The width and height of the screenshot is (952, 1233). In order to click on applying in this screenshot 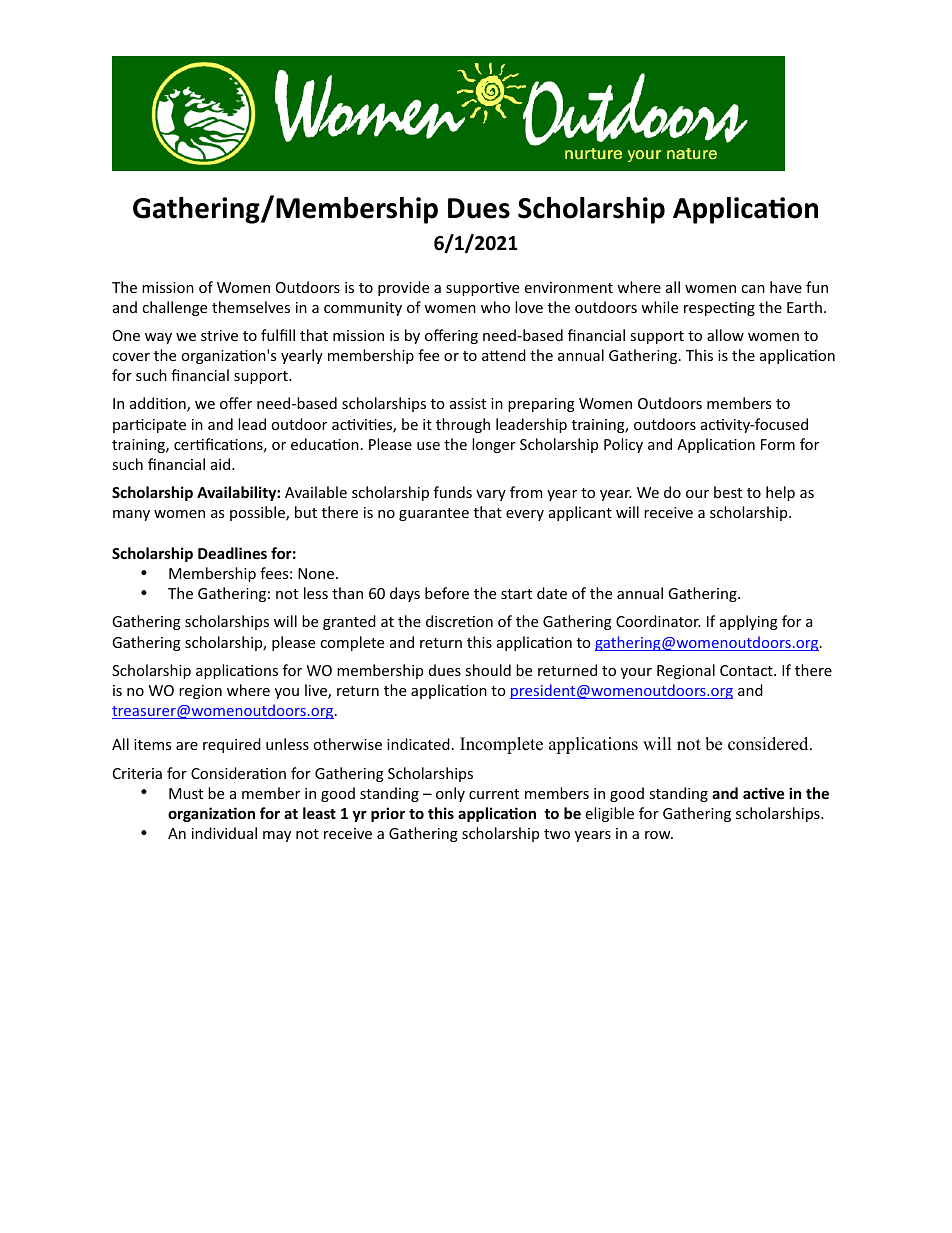, I will do `click(749, 622)`.
